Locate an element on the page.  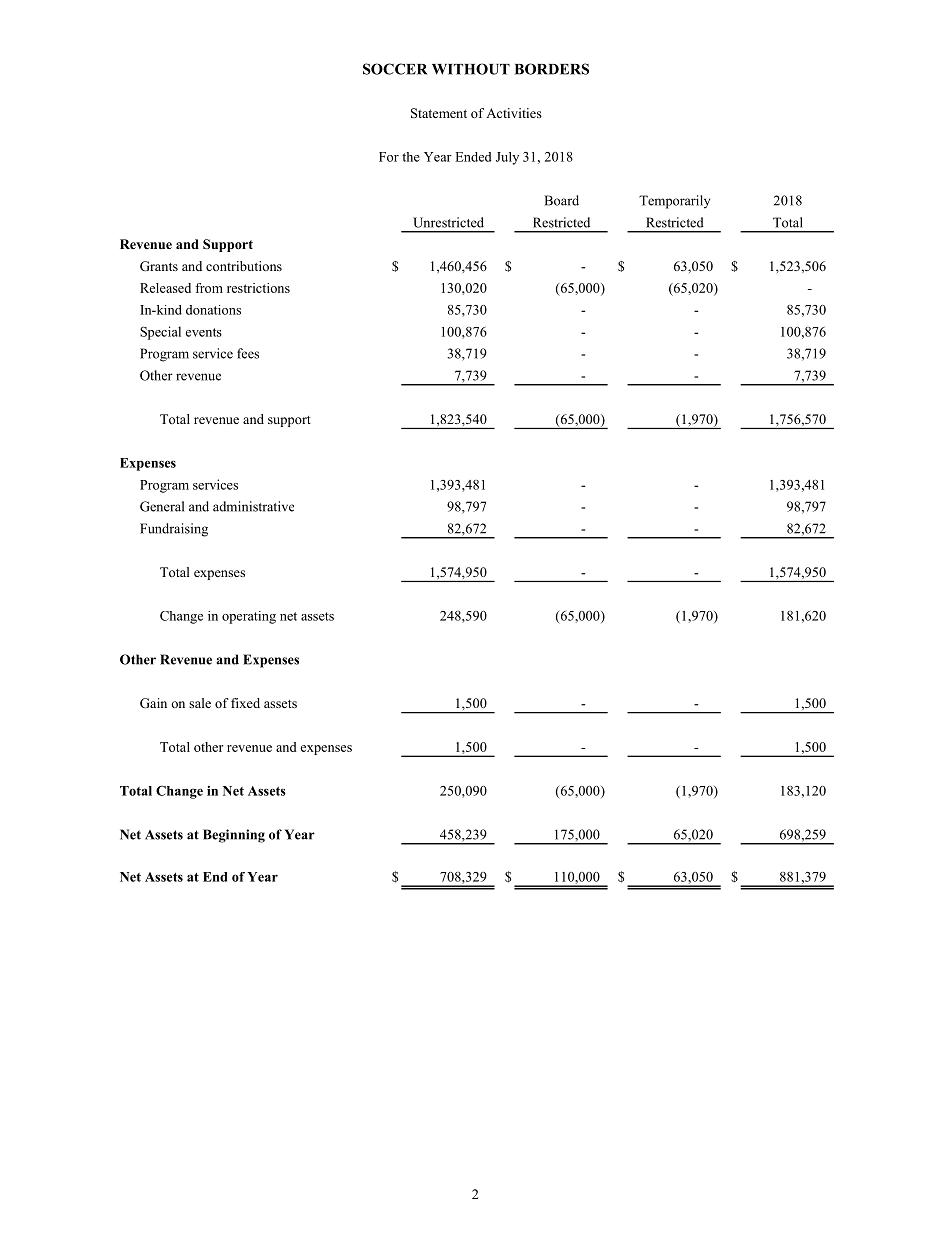
SOCCER is located at coordinates (395, 69).
